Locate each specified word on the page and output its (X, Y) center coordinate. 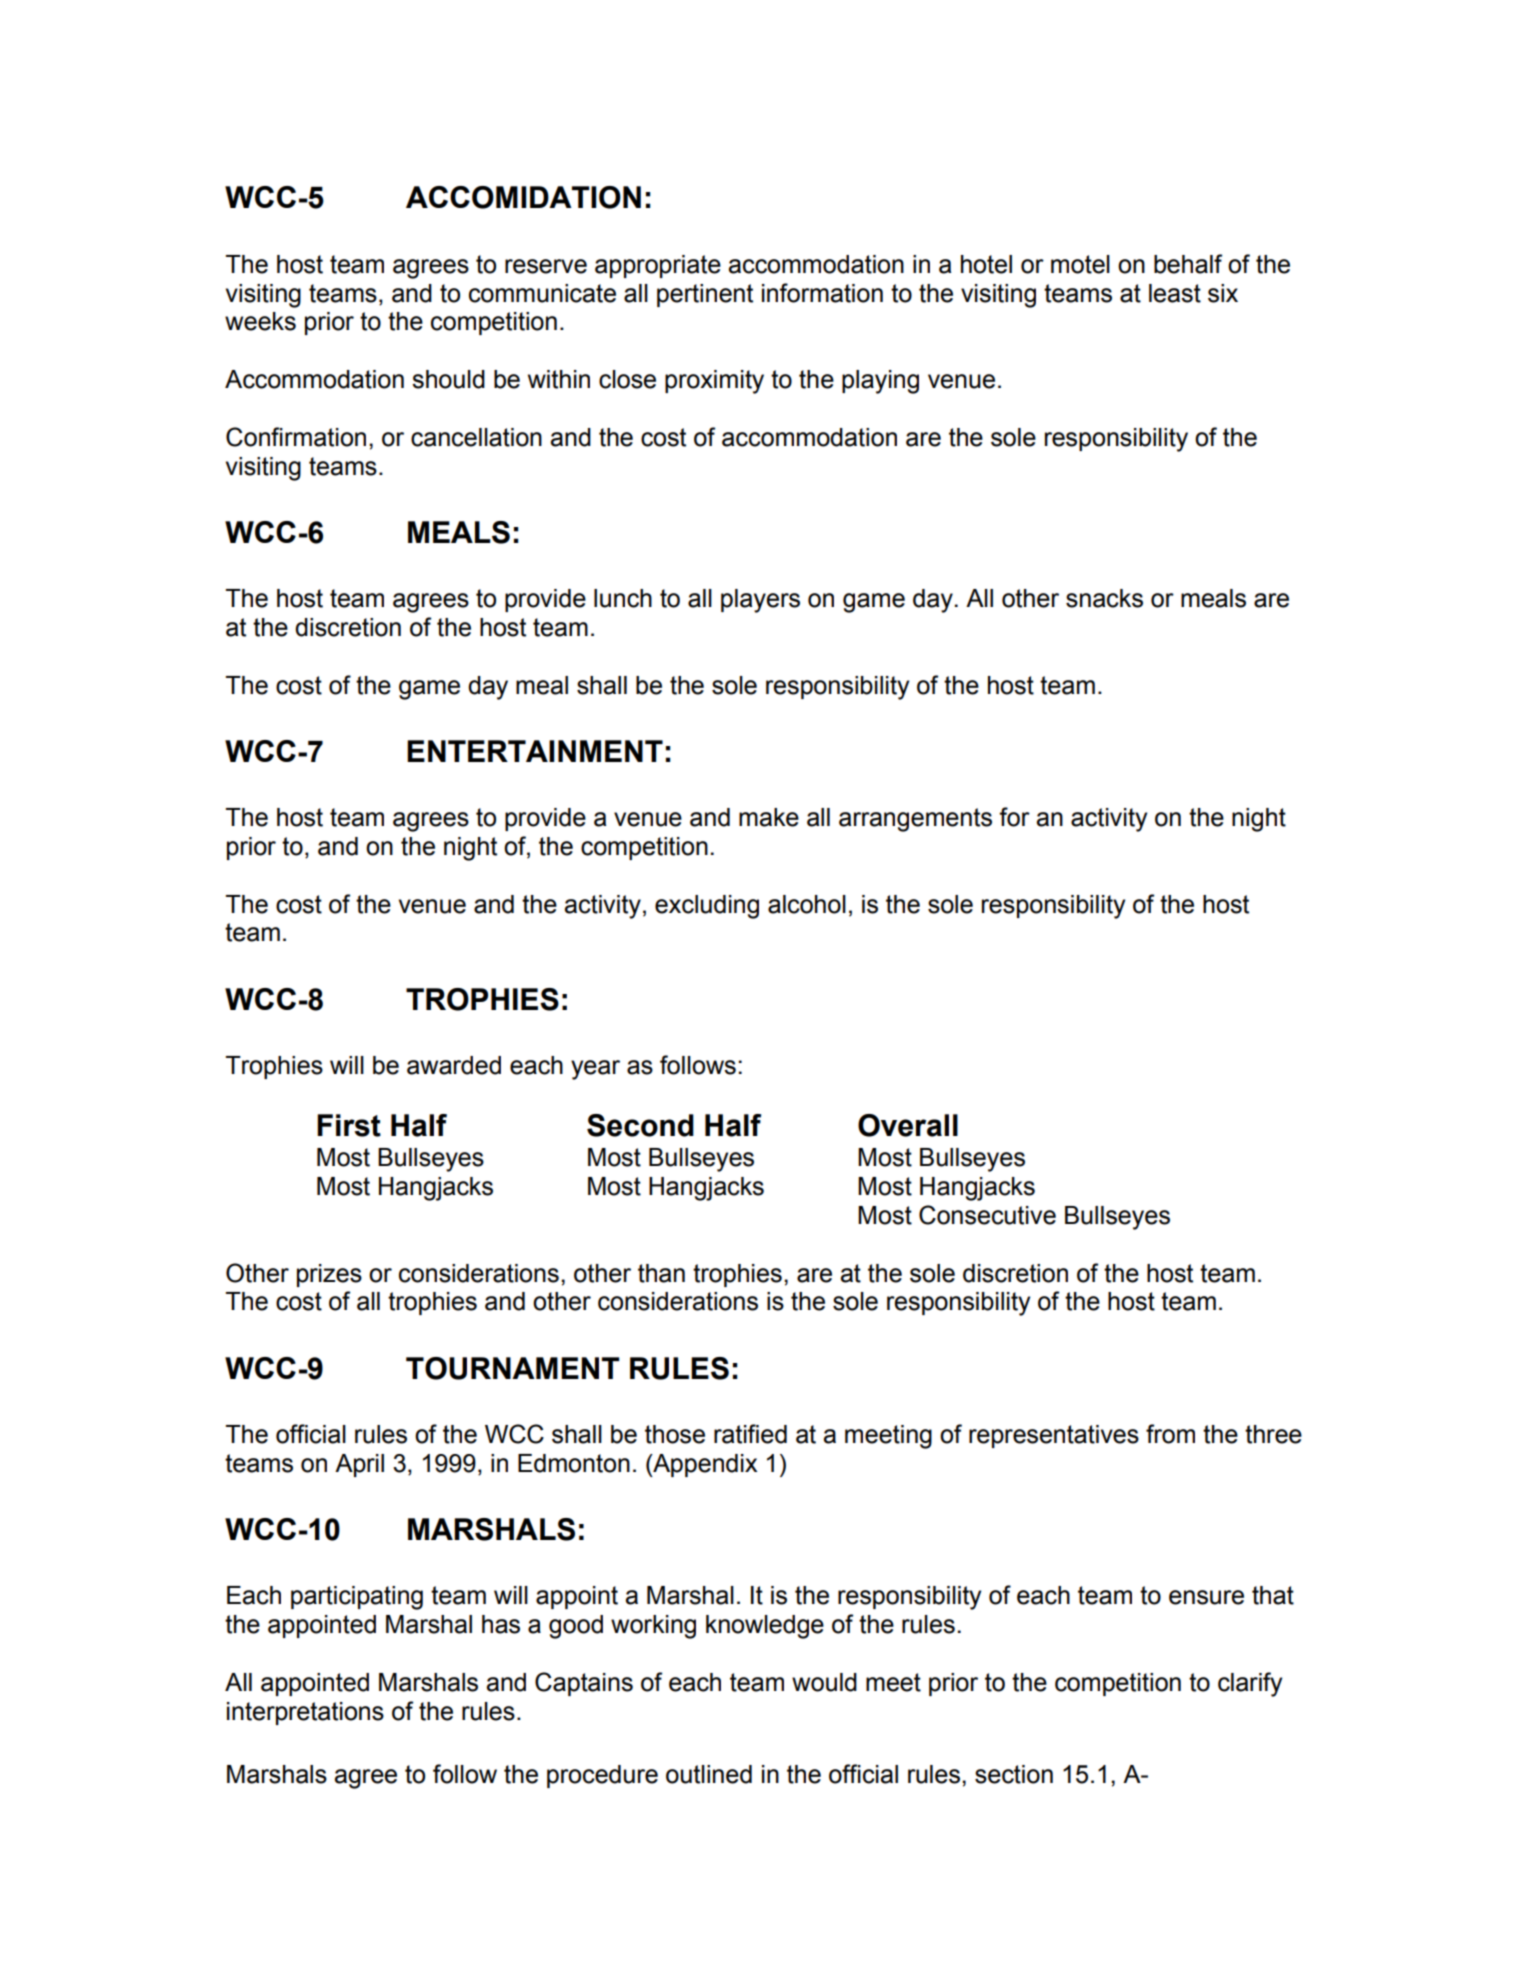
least (1175, 293)
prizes (329, 1275)
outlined (709, 1774)
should (448, 379)
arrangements (915, 820)
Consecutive (987, 1215)
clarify (1250, 1684)
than (661, 1273)
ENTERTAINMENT (535, 751)
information (822, 293)
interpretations (305, 1713)
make (769, 817)
